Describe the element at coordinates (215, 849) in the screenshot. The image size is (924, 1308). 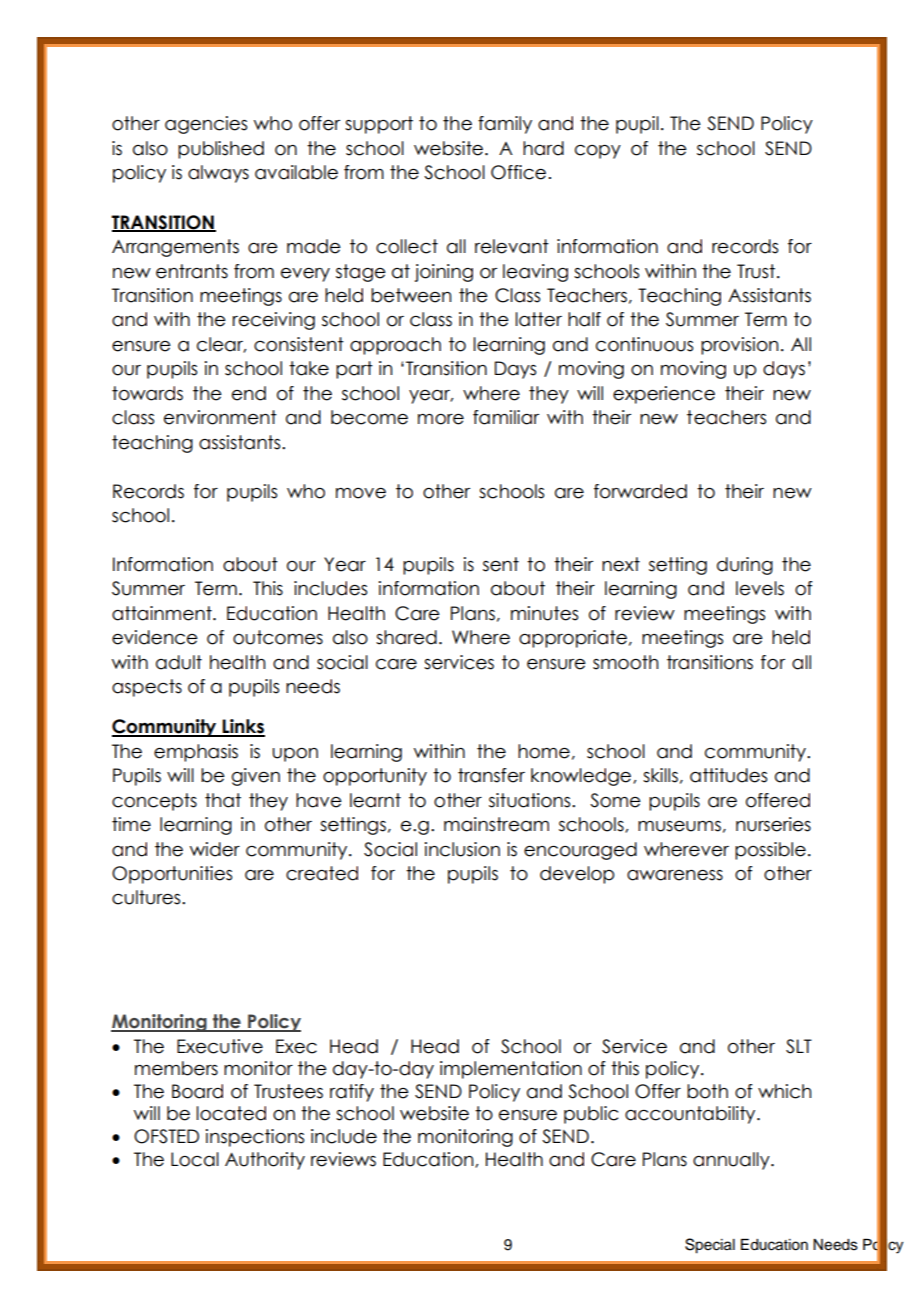
I see `wider` at that location.
